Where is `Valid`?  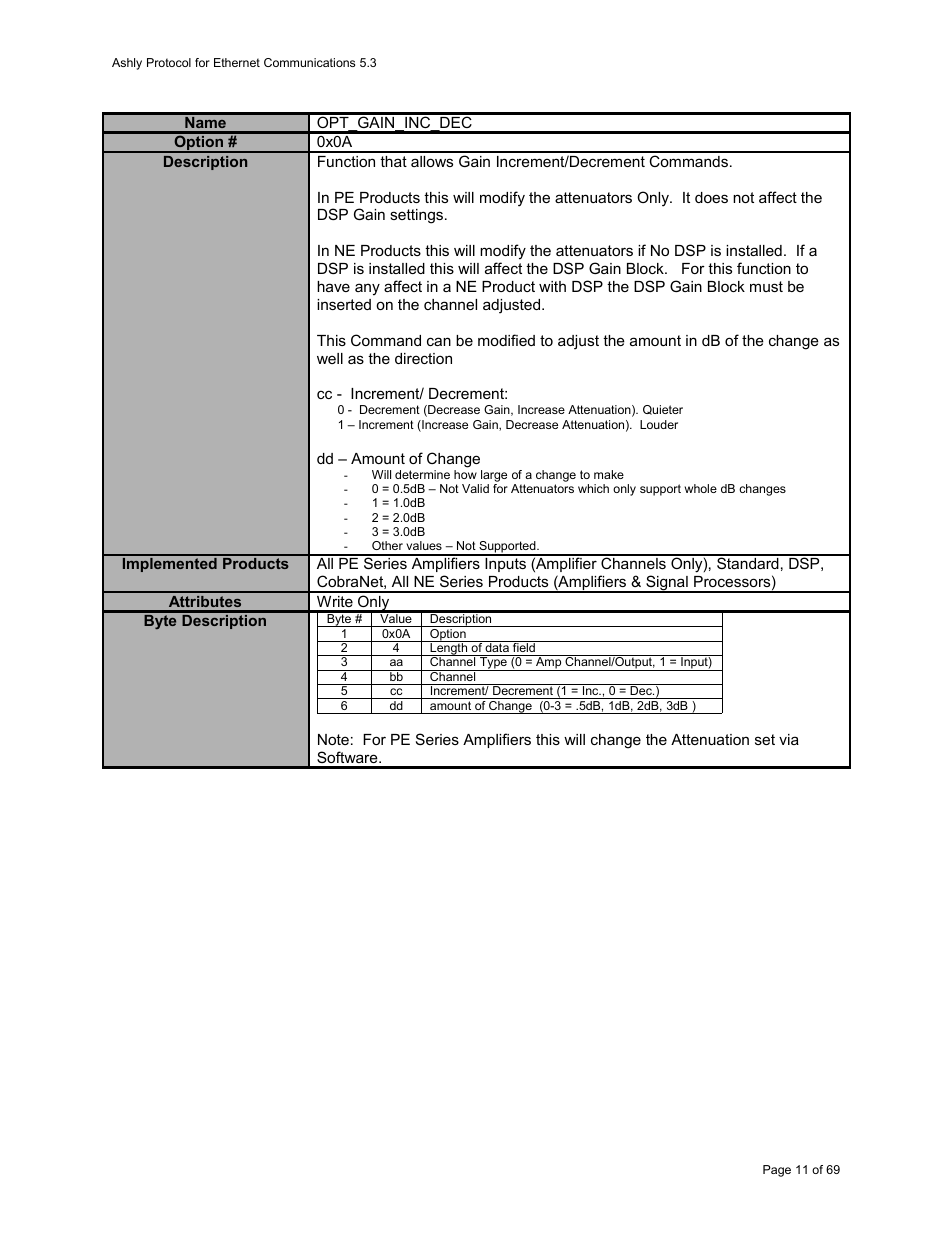
Valid is located at coordinates (475, 488).
